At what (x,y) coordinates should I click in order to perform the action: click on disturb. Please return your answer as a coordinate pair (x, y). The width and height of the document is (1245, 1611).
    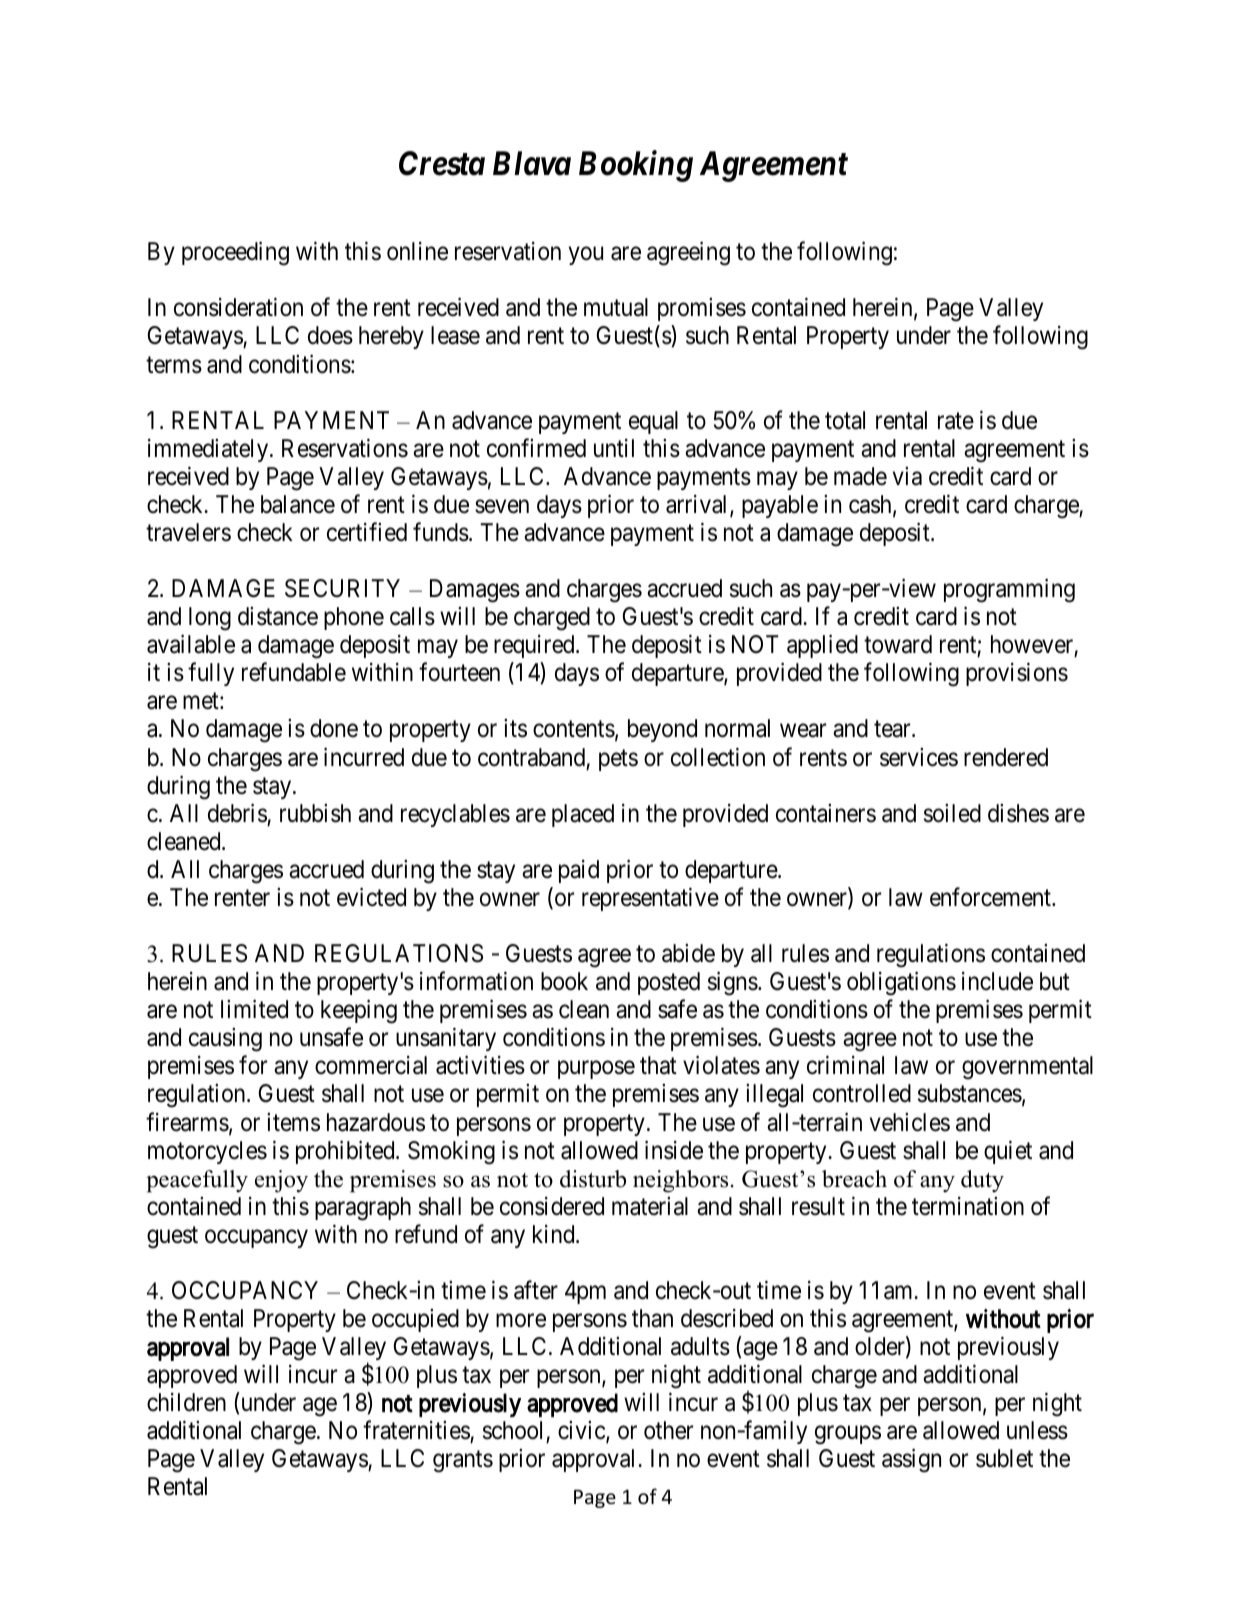
    Looking at the image, I should click on (593, 1179).
